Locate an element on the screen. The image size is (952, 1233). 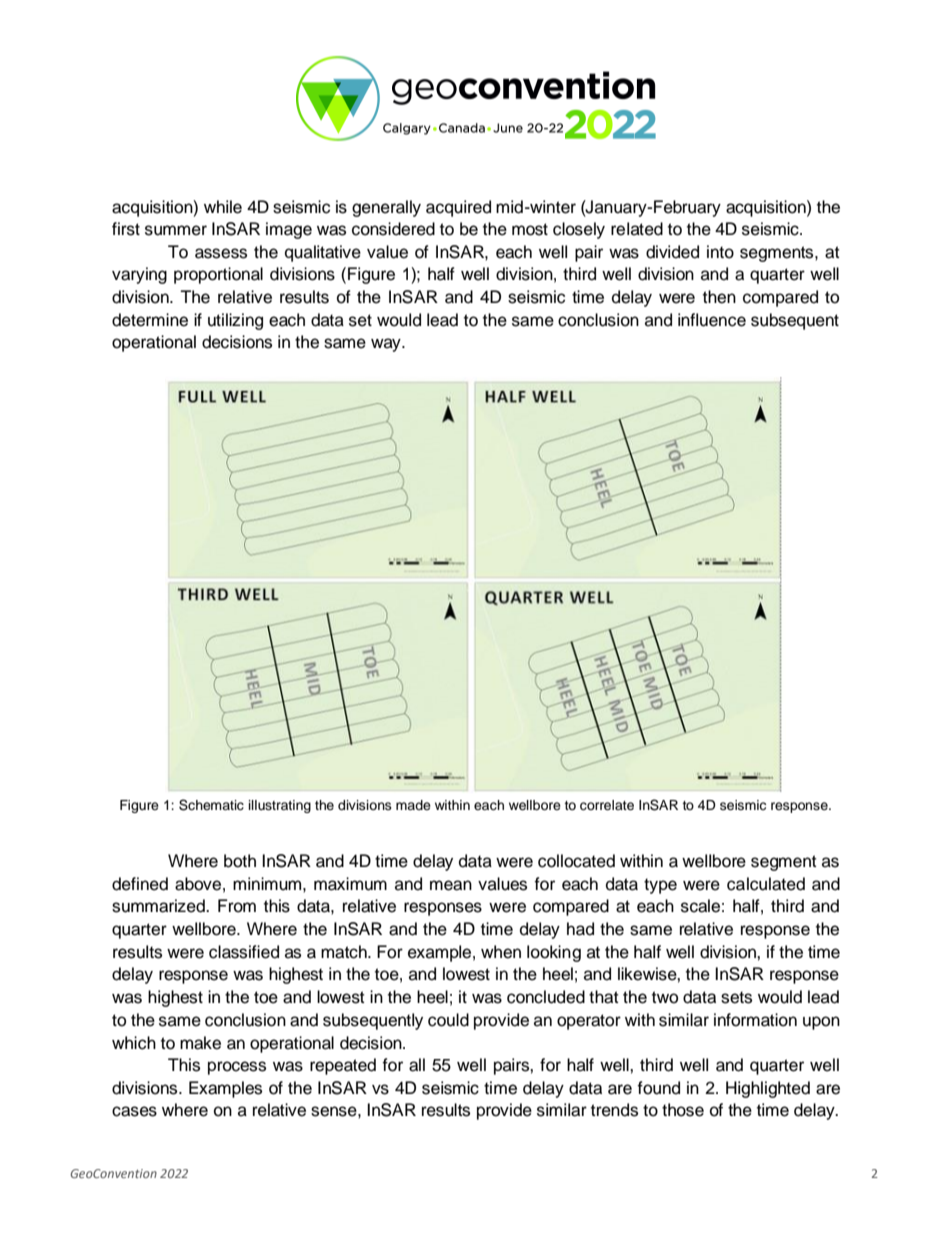
correlate is located at coordinates (607, 805).
